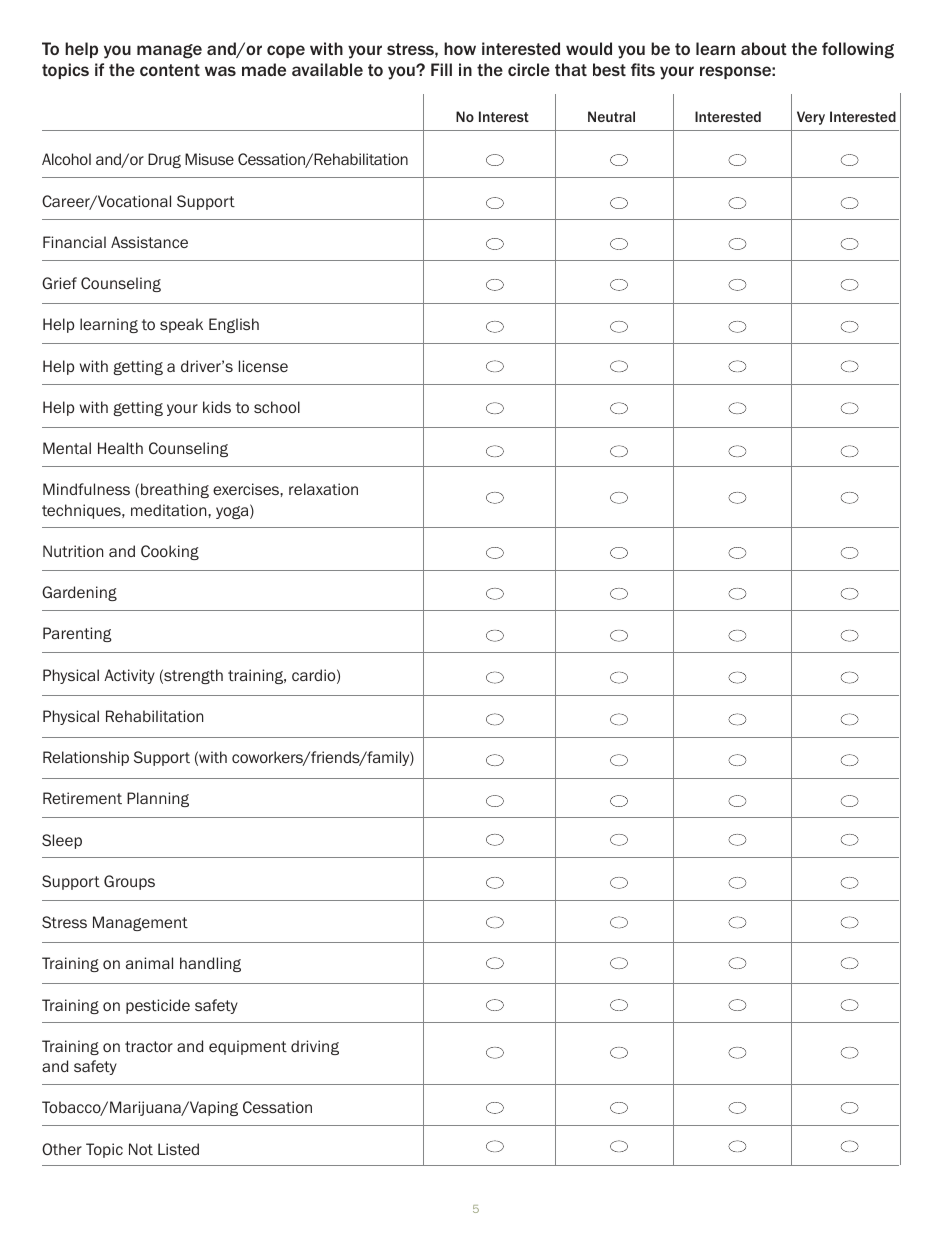  Describe the element at coordinates (764, 48) in the screenshot. I see `about` at that location.
